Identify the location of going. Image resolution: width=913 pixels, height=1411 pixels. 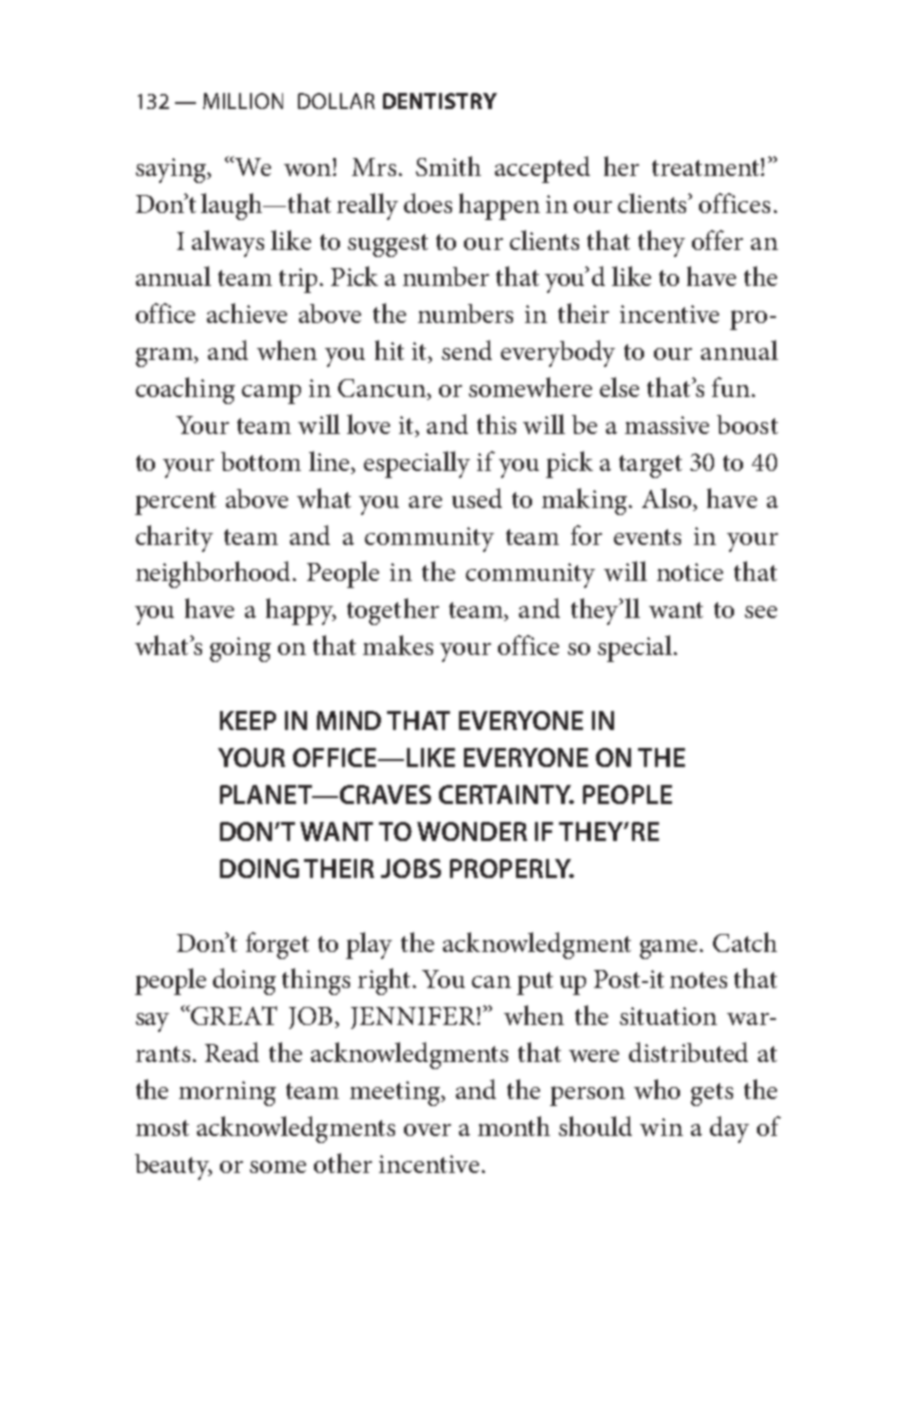
(240, 649).
